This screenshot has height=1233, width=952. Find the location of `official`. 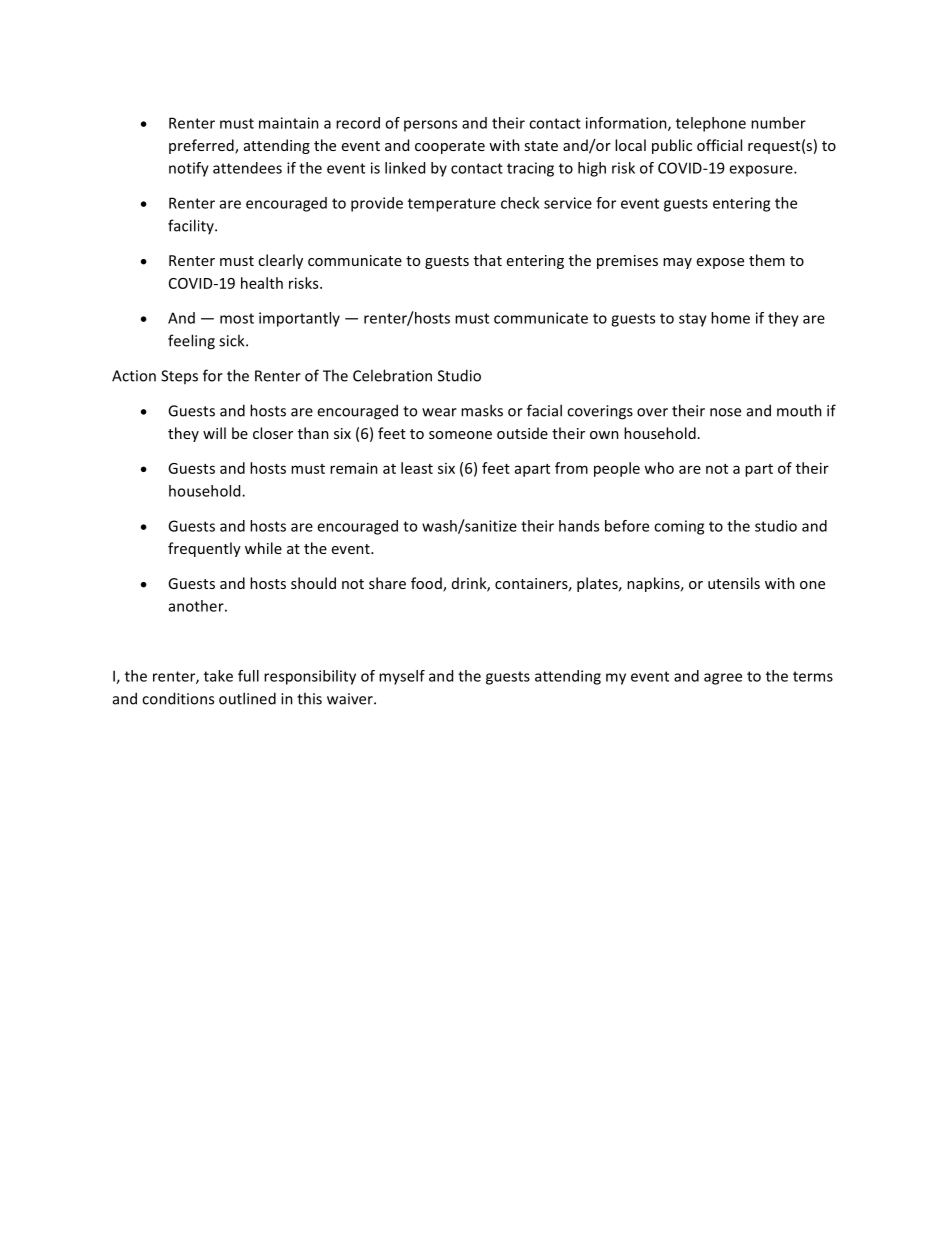

official is located at coordinates (719, 145).
